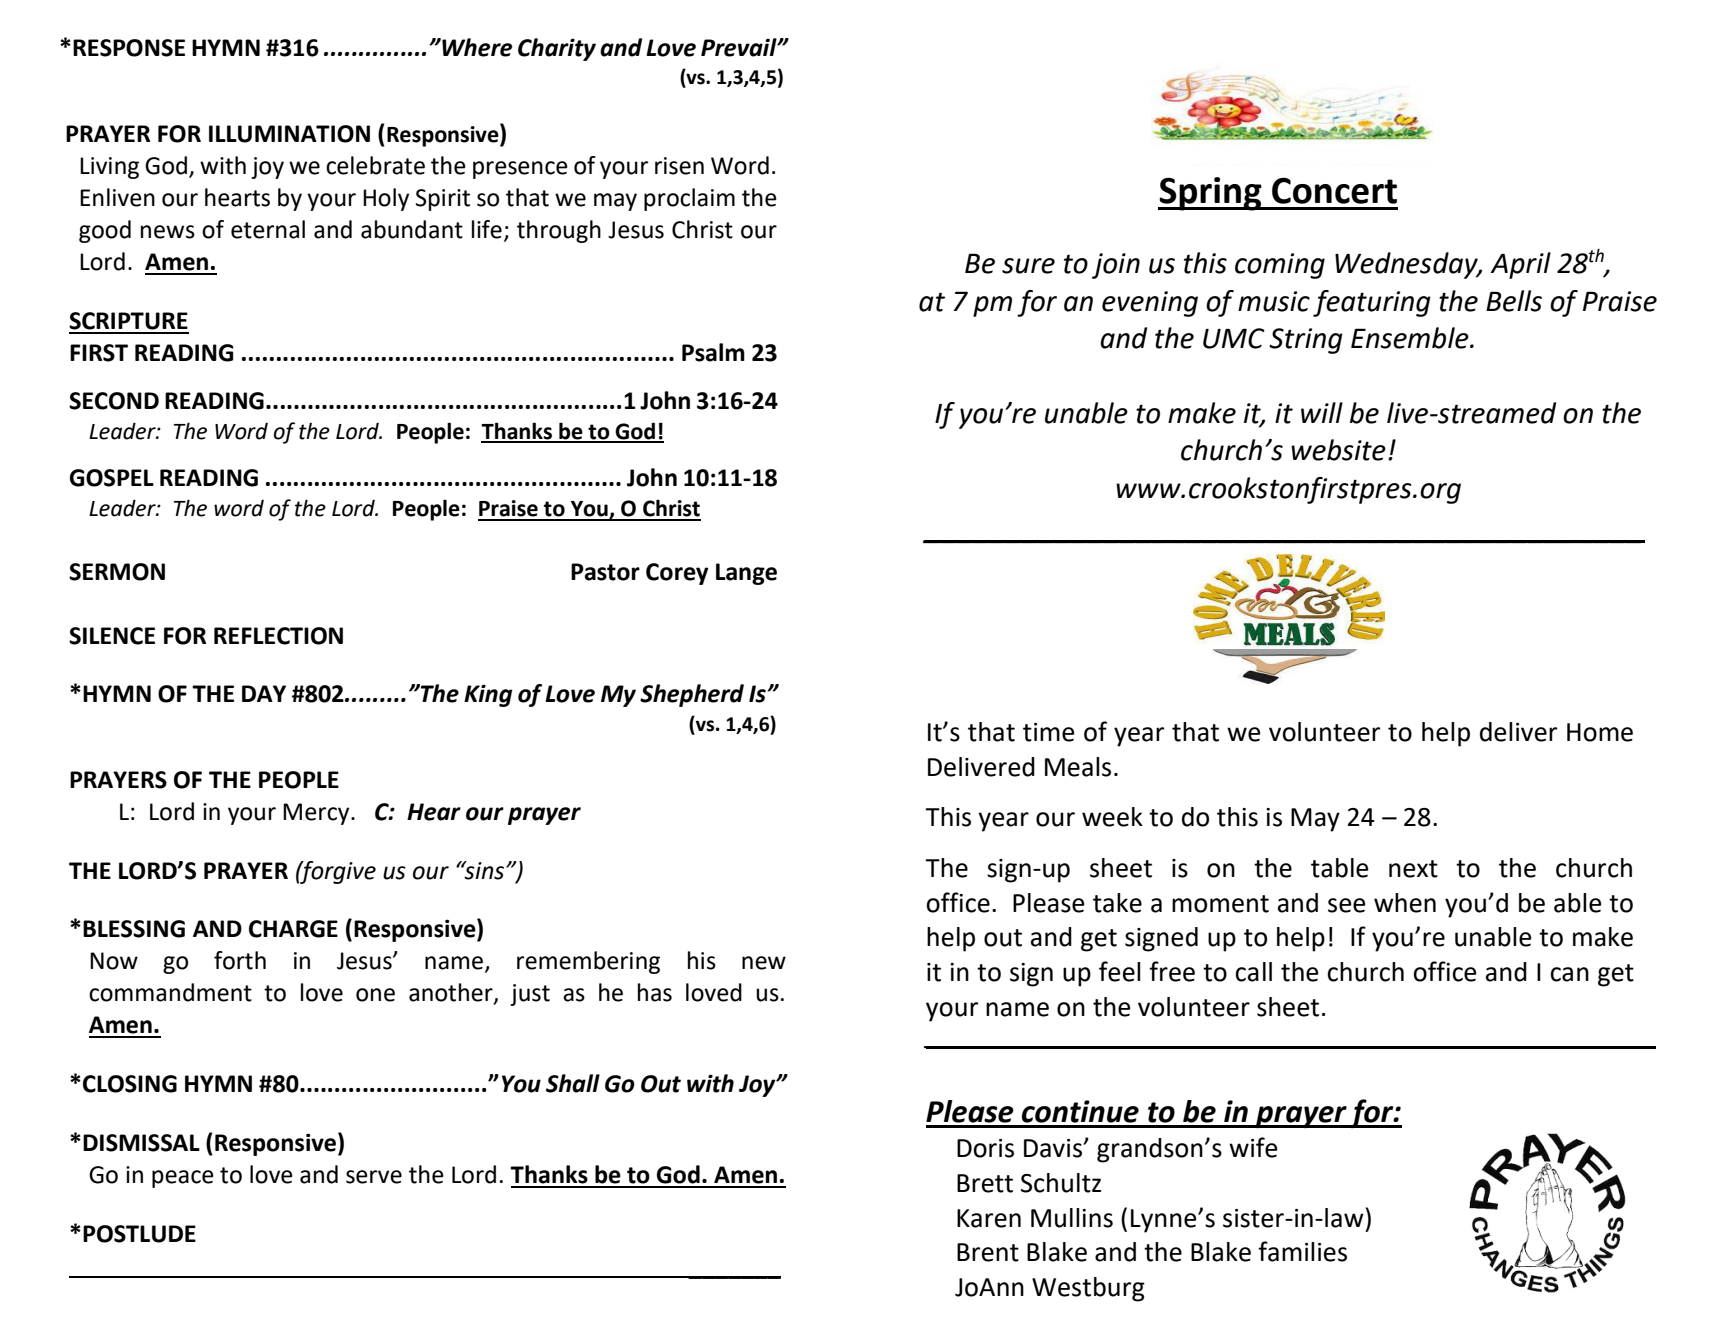 The width and height of the image is (1732, 1338). What do you see at coordinates (746, 574) in the image?
I see `Lange` at bounding box center [746, 574].
